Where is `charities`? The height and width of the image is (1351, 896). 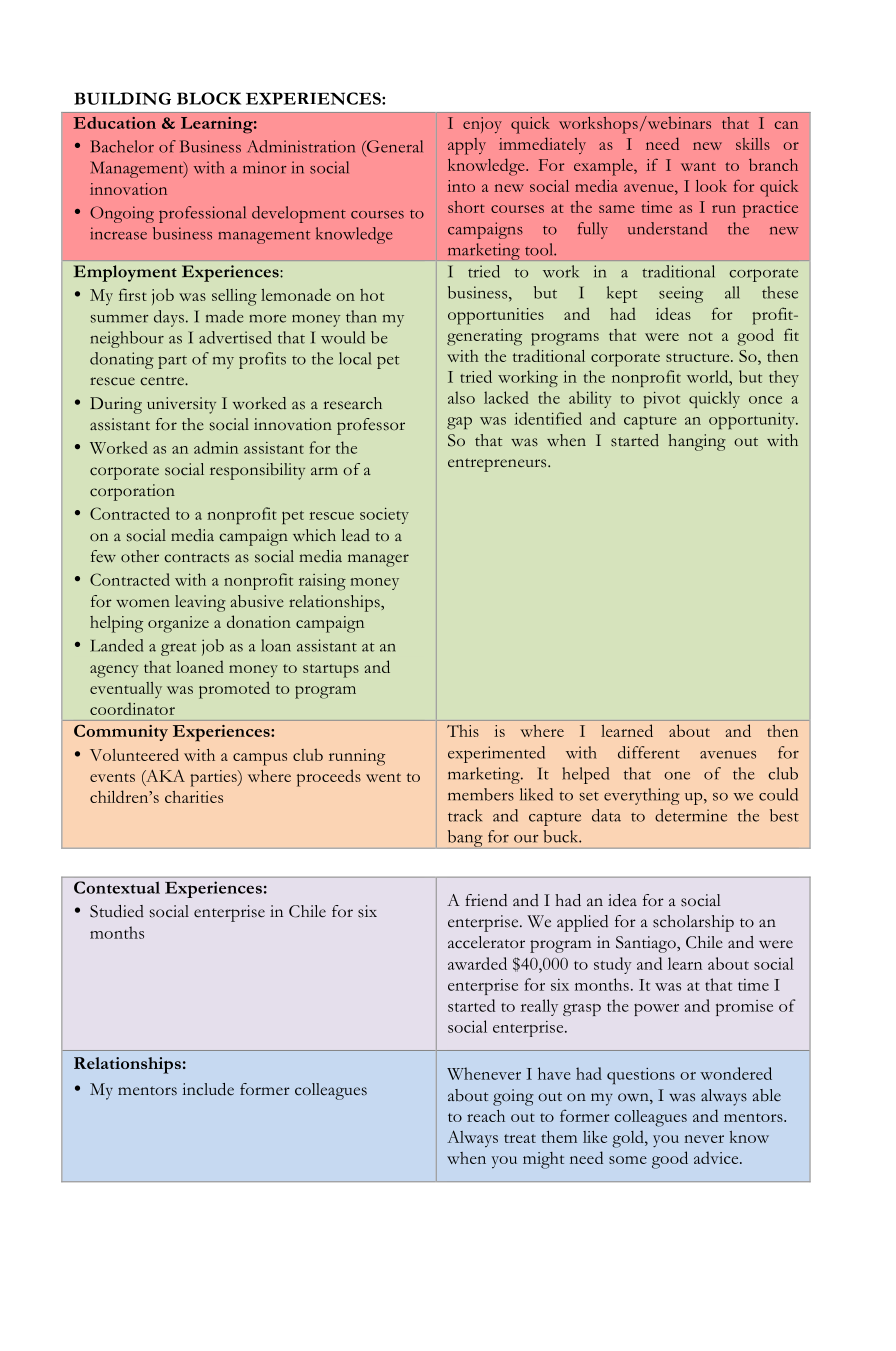
charities is located at coordinates (194, 797).
